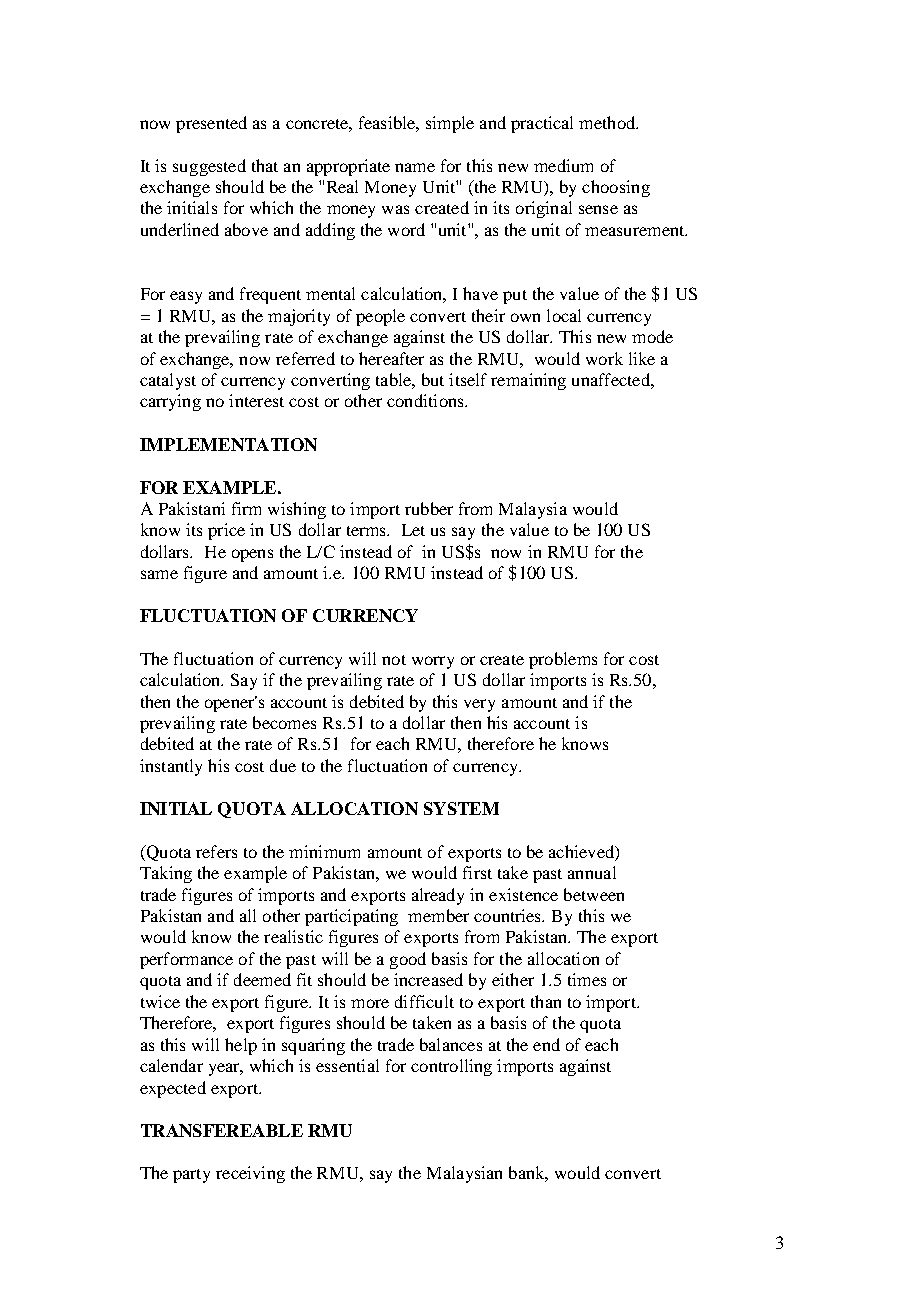 This image has width=924, height=1308. I want to click on controlling, so click(451, 1067).
